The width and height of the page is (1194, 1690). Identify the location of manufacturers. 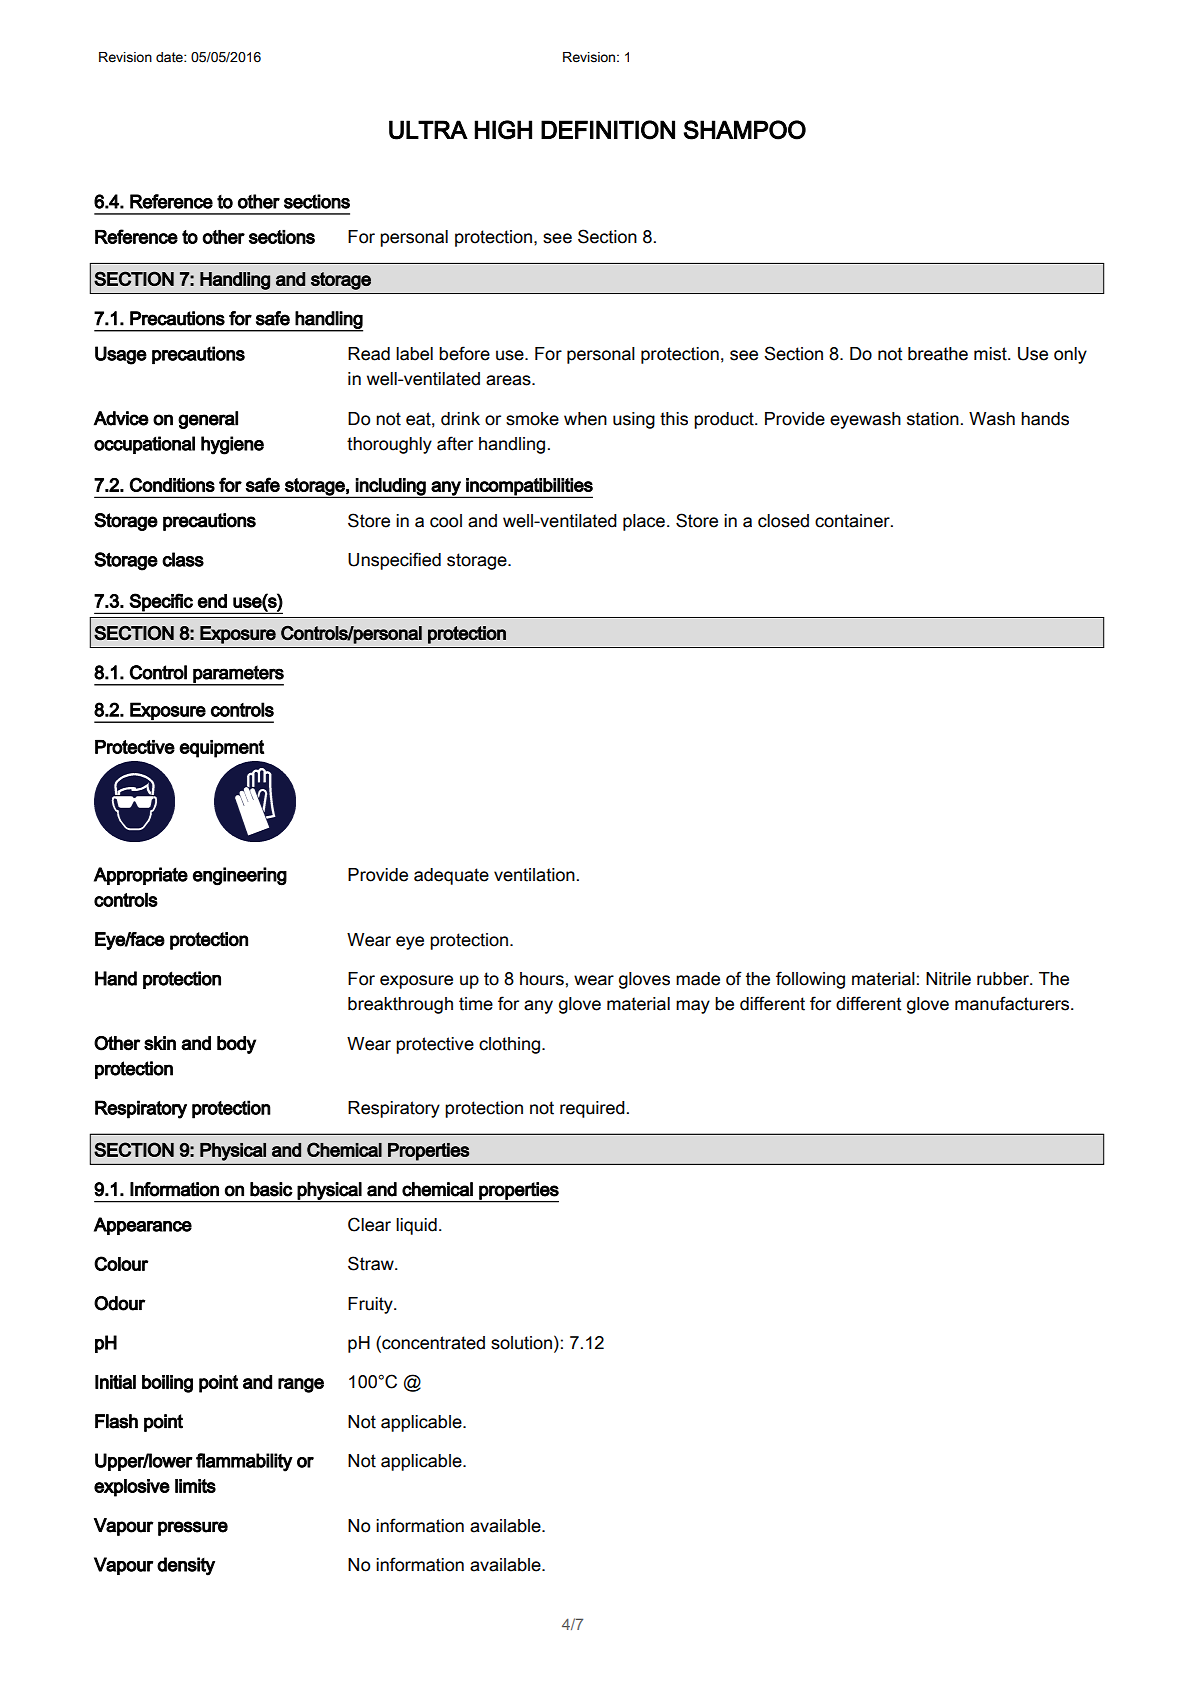
(1013, 1003).
